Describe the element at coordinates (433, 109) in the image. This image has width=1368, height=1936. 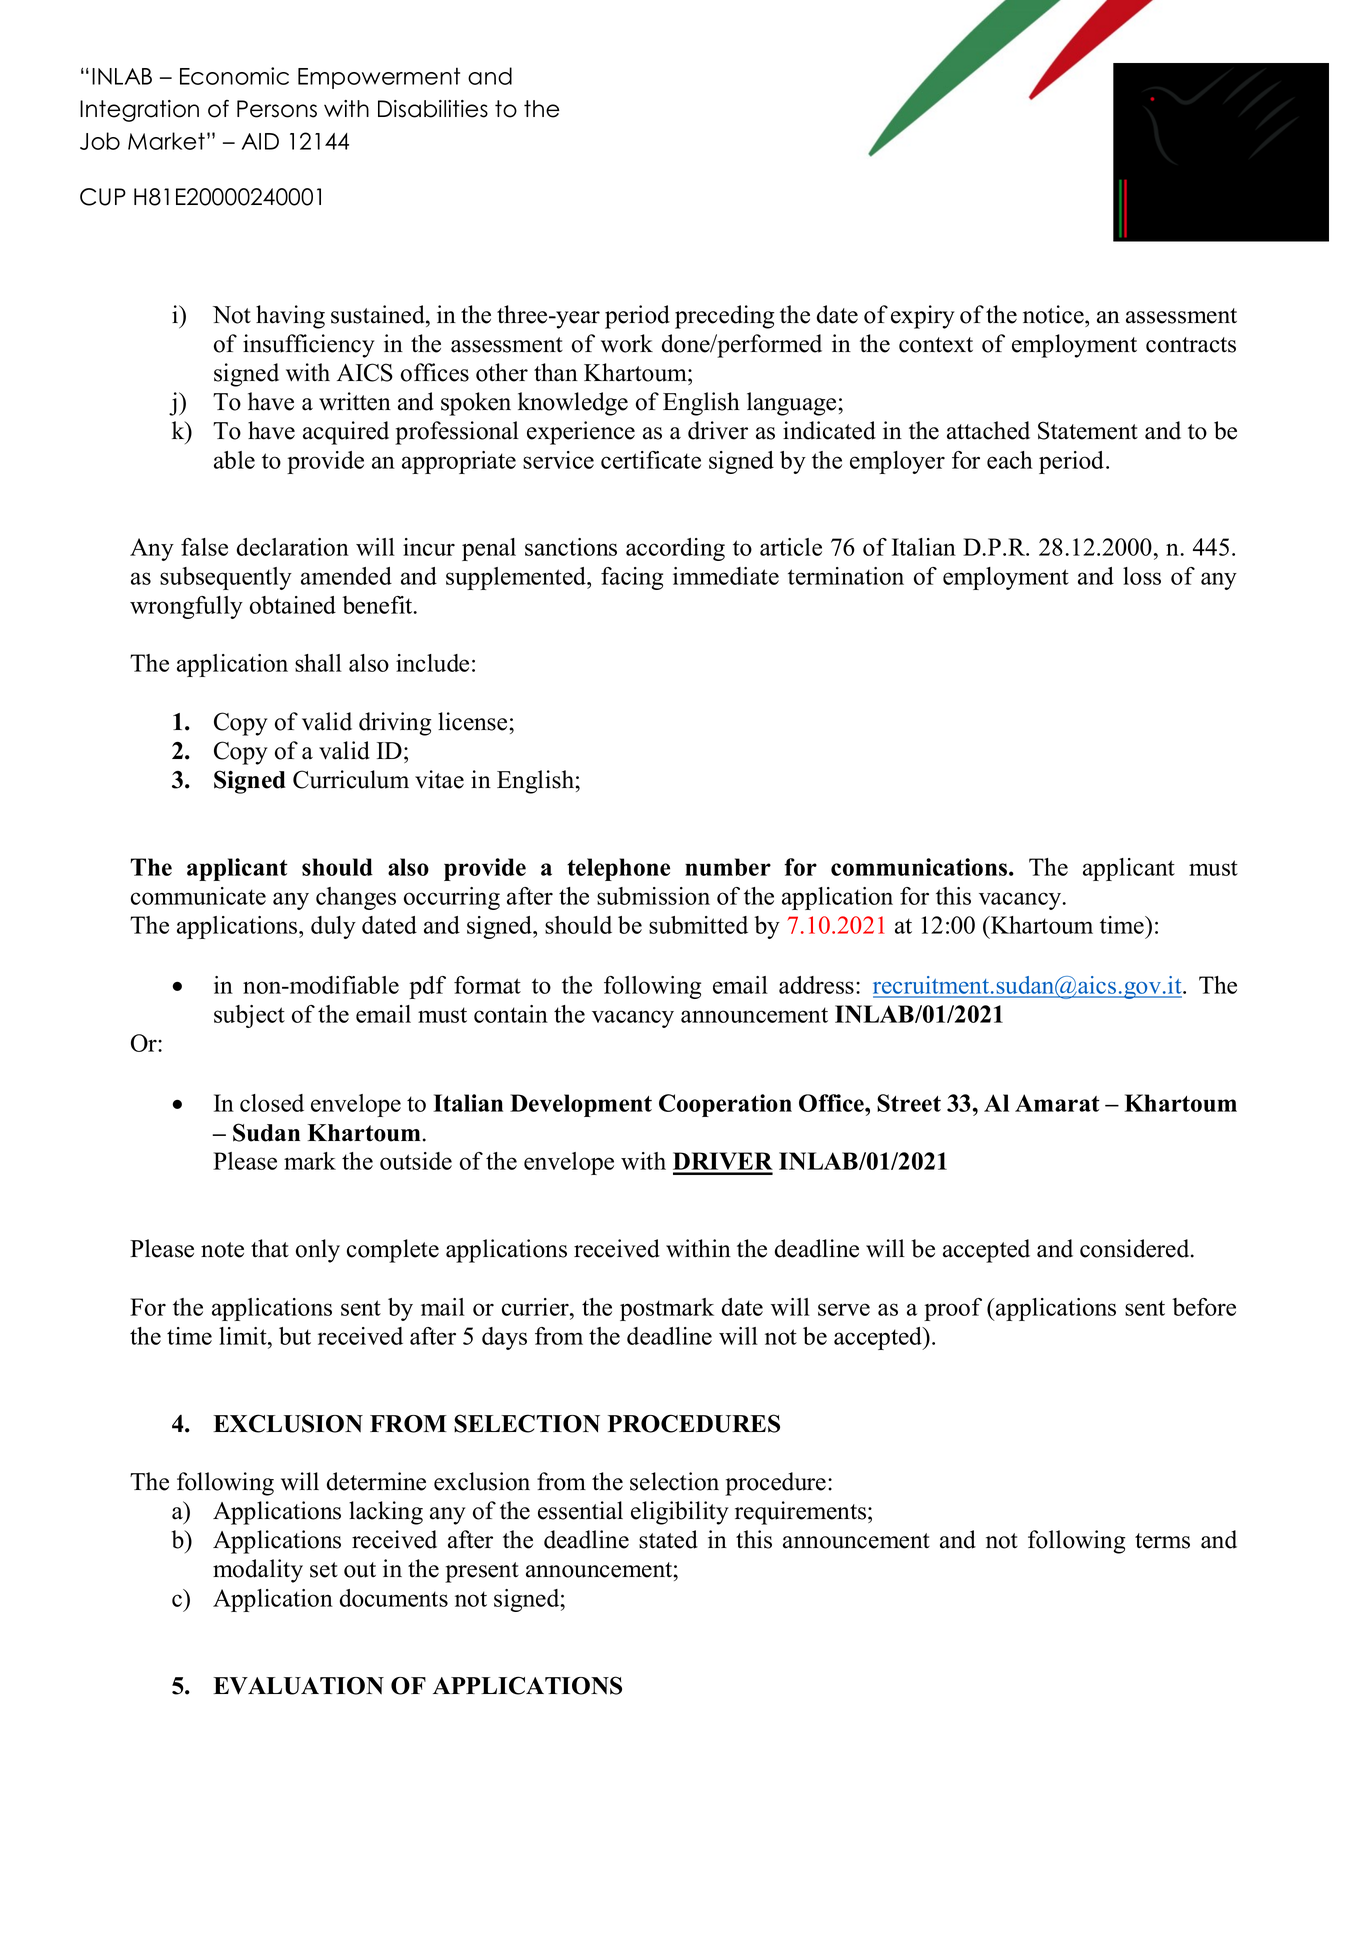
I see `Disabilities` at that location.
